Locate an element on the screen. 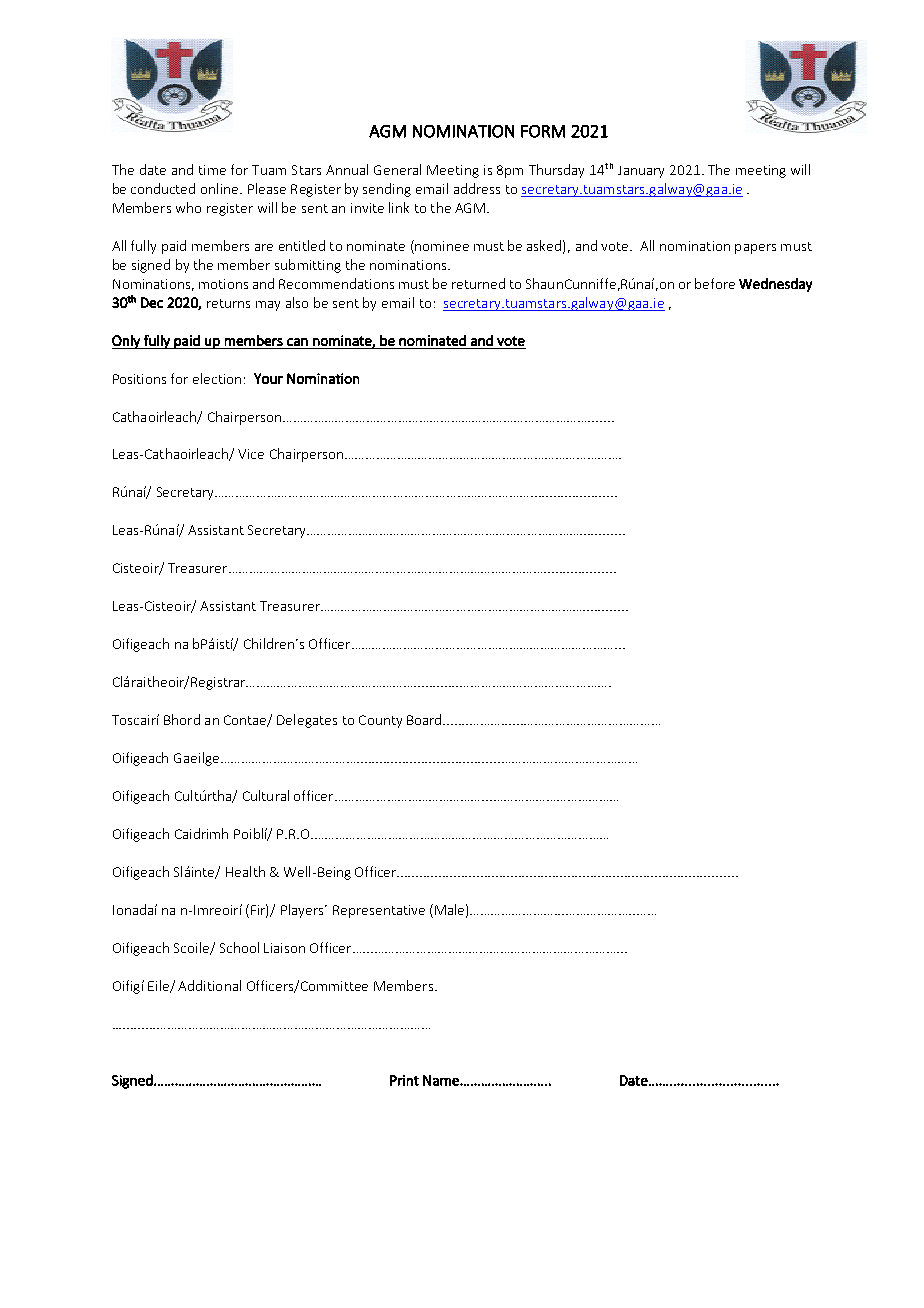  Health is located at coordinates (245, 871).
